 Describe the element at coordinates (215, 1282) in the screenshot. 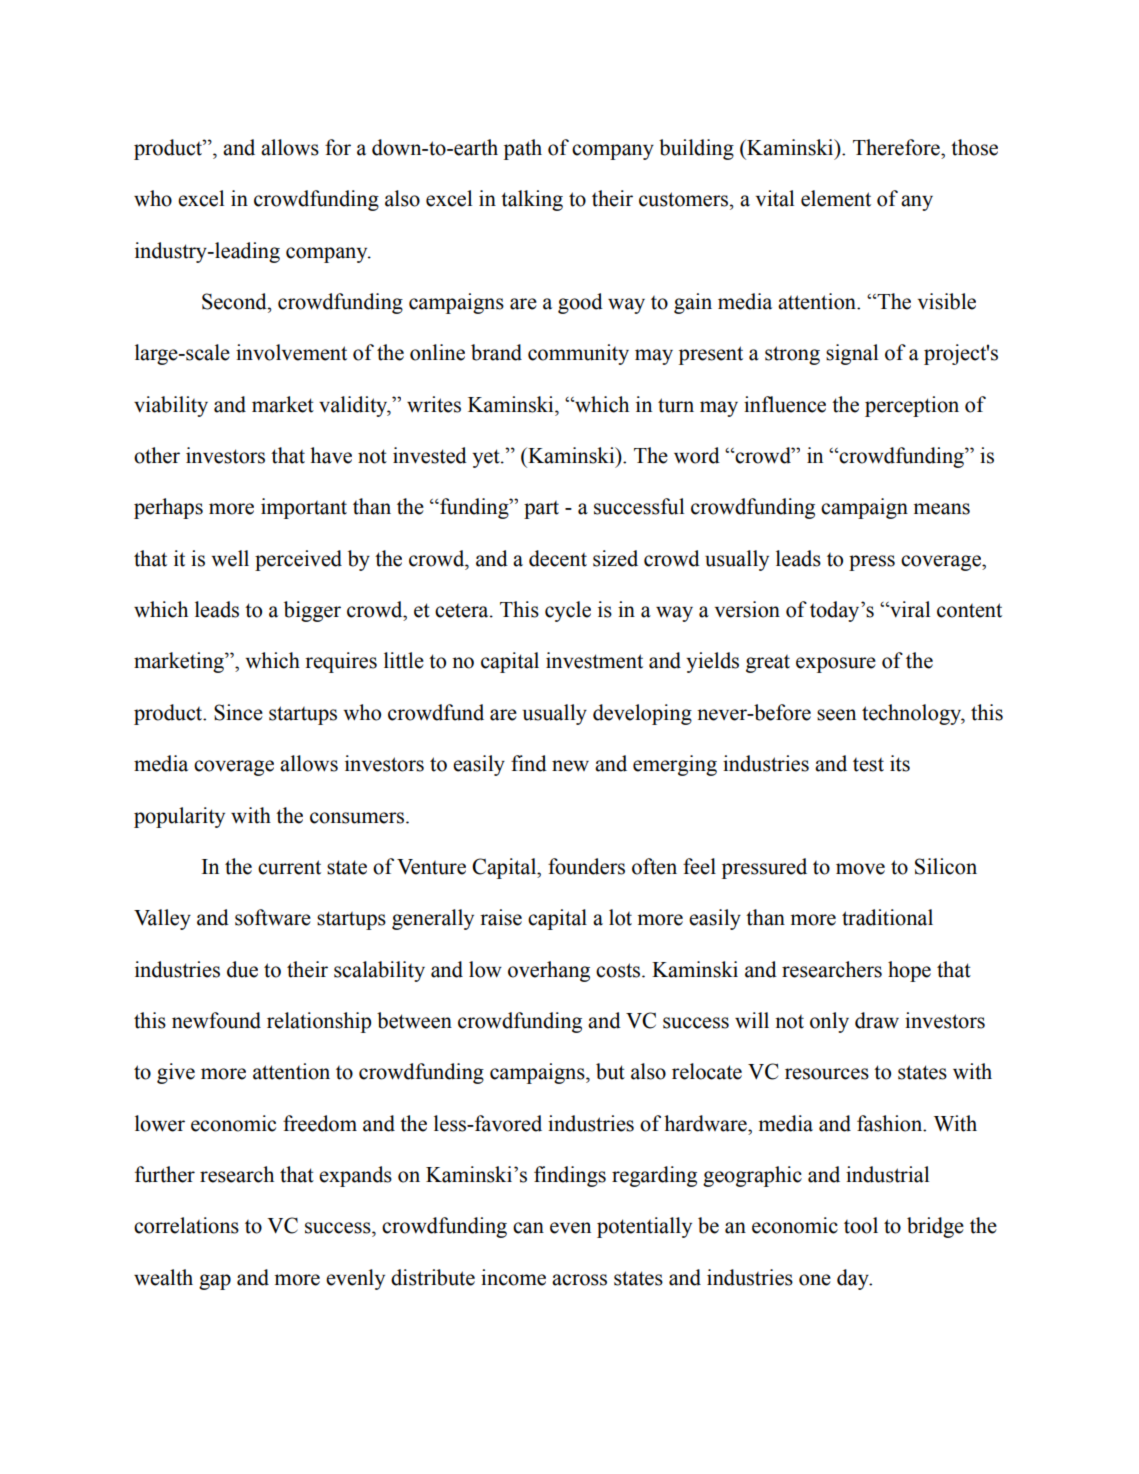

I see `gap` at that location.
